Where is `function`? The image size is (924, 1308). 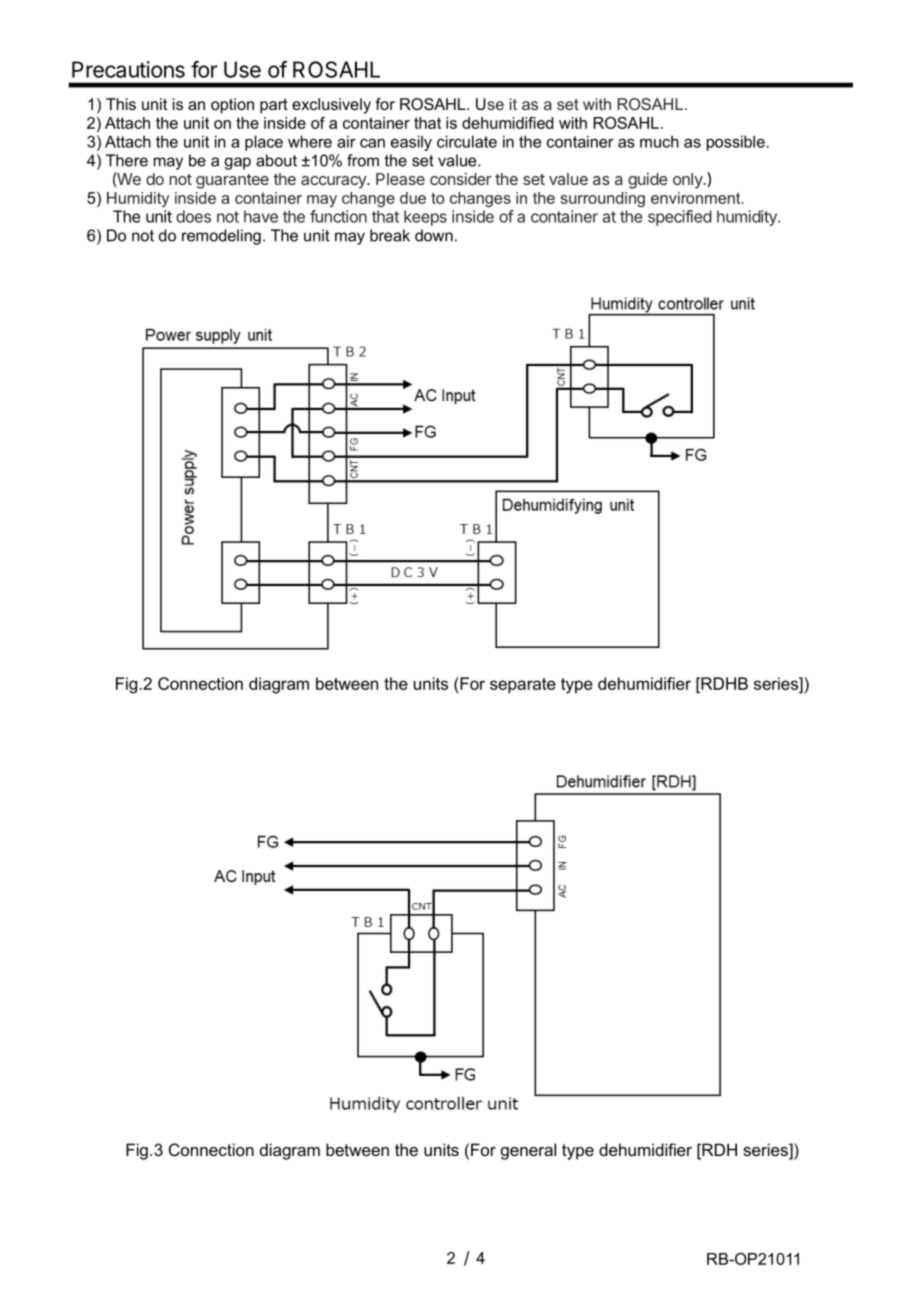
function is located at coordinates (338, 216).
